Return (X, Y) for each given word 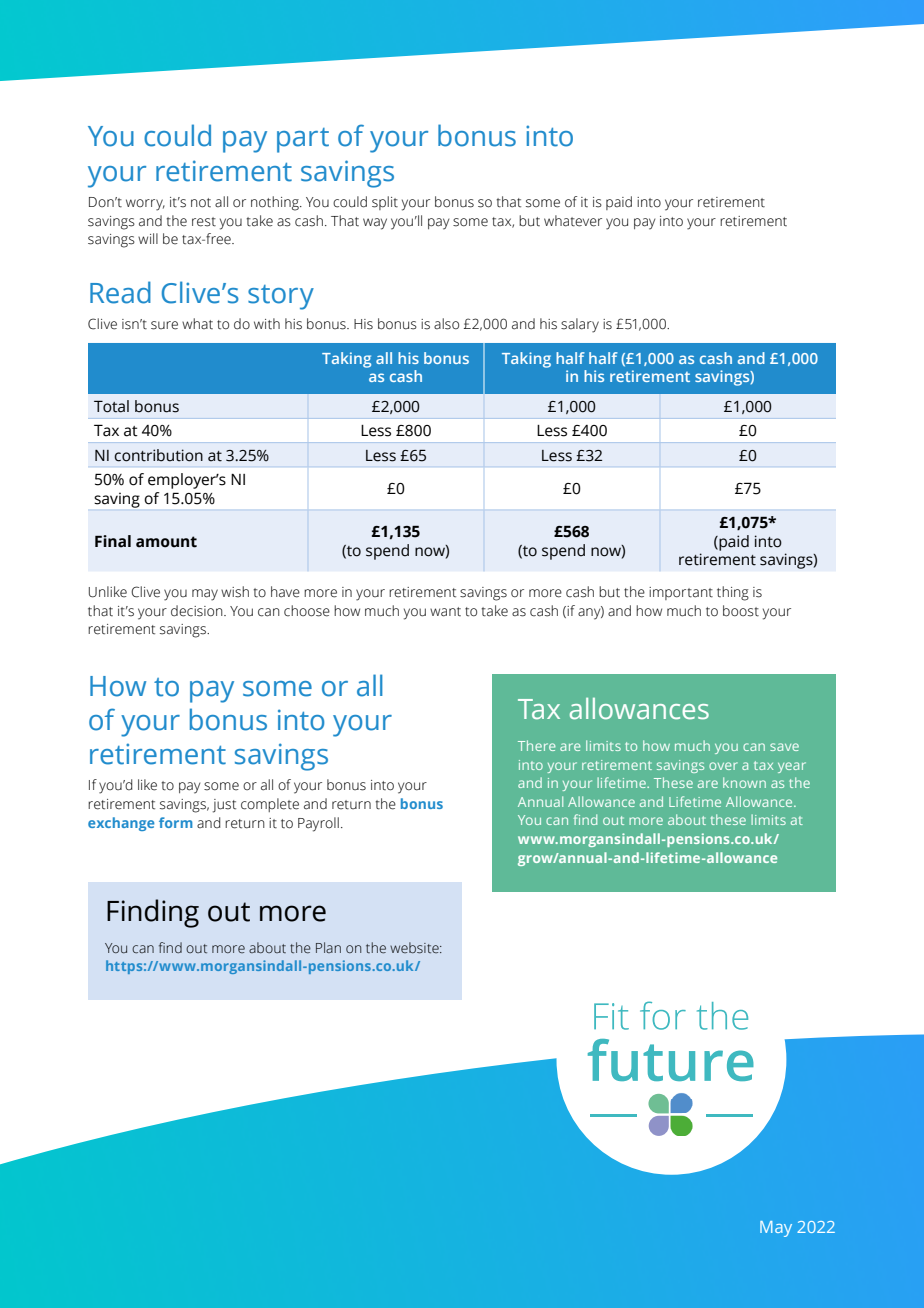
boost (741, 611)
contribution (158, 455)
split (385, 203)
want (445, 612)
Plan (328, 947)
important (681, 593)
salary (580, 325)
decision (198, 611)
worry (145, 205)
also (446, 324)
